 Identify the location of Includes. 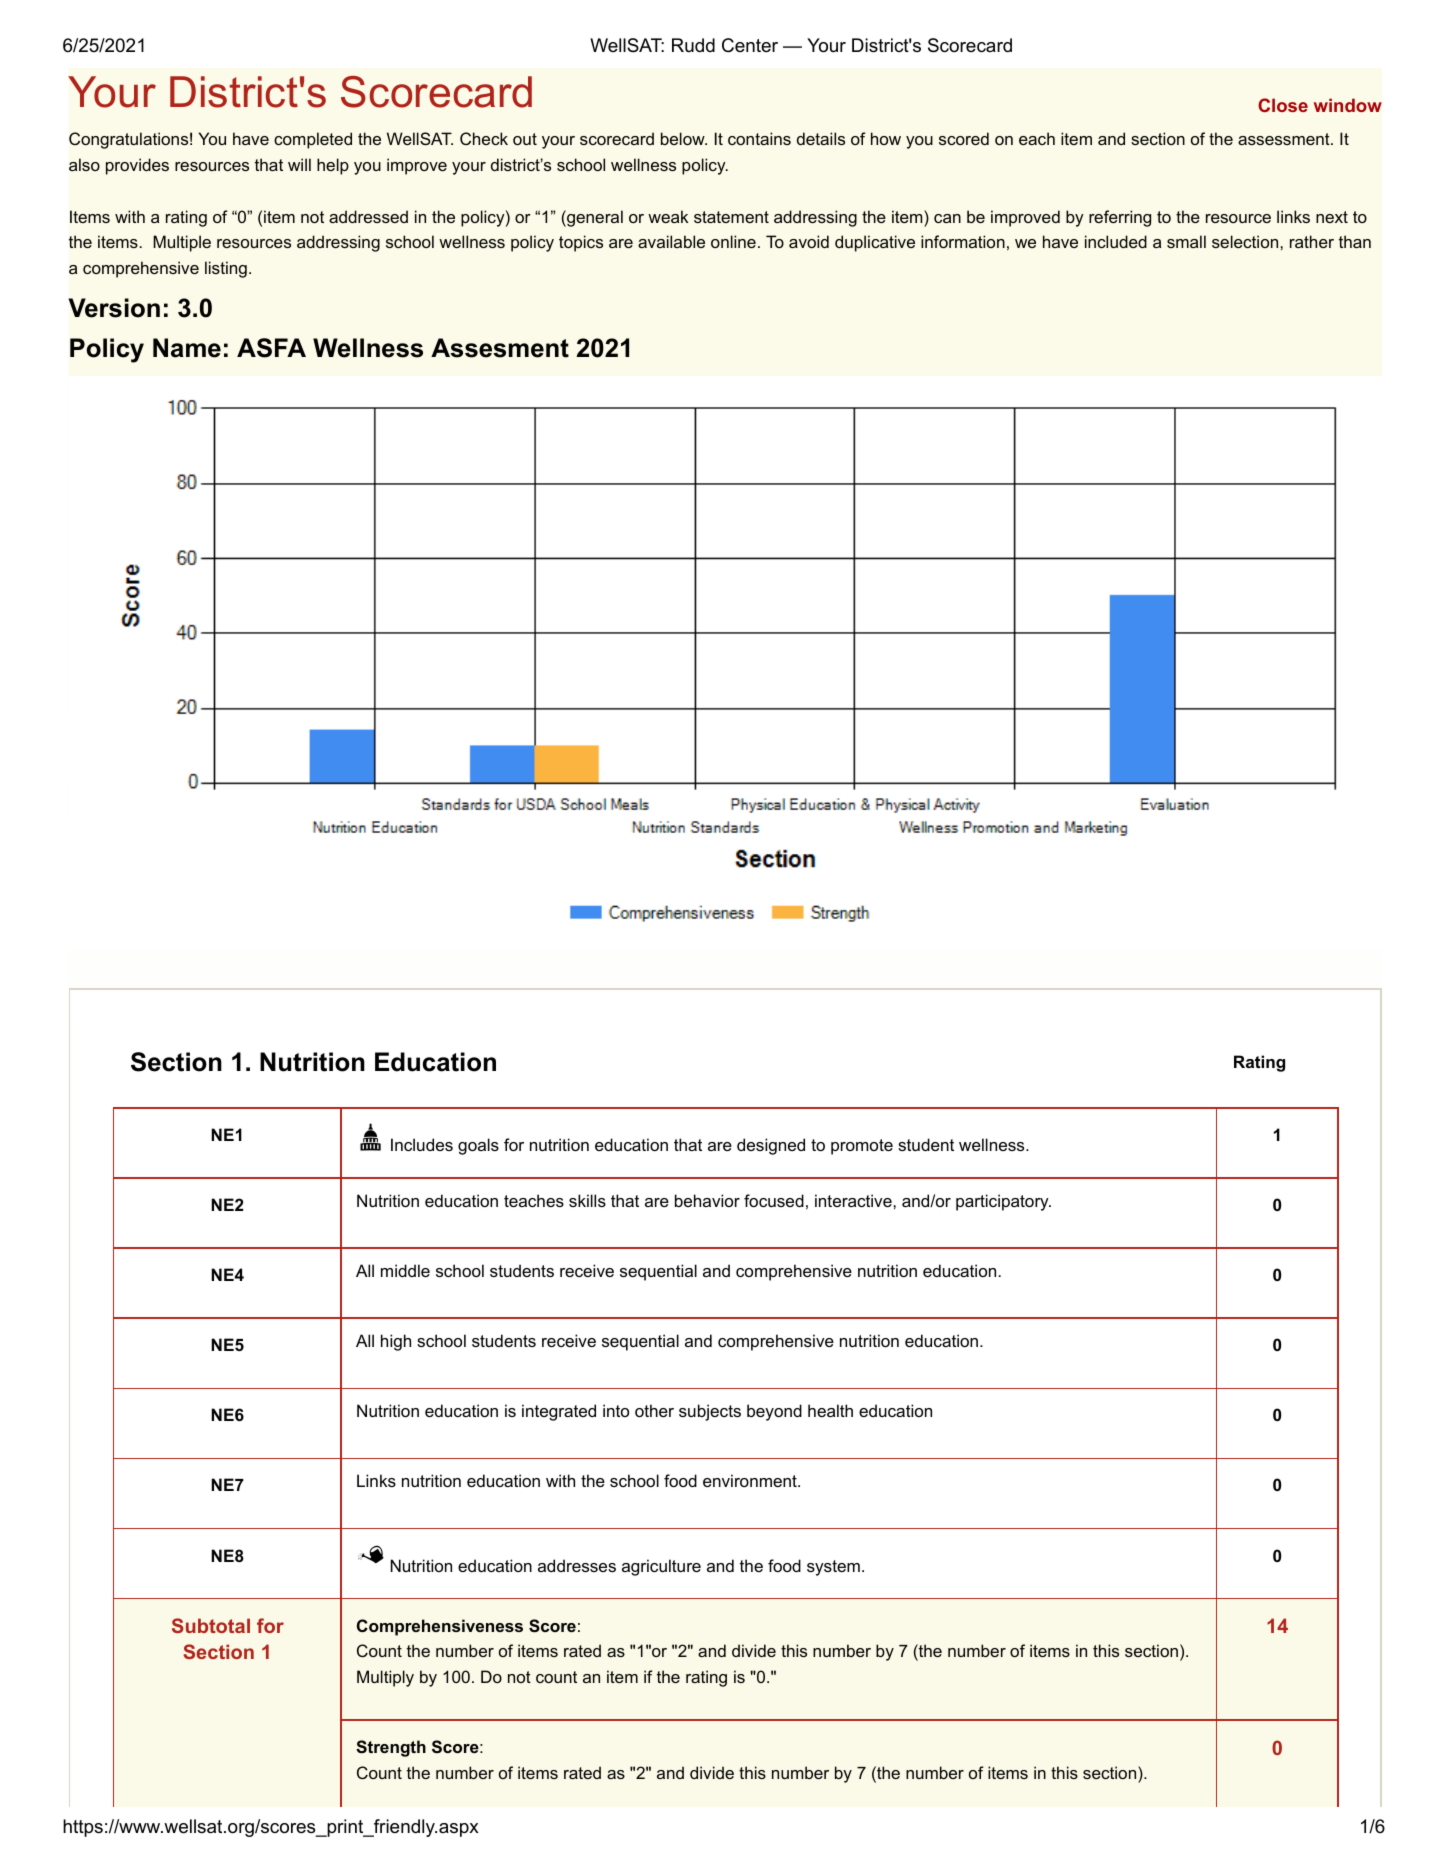
(422, 1144).
